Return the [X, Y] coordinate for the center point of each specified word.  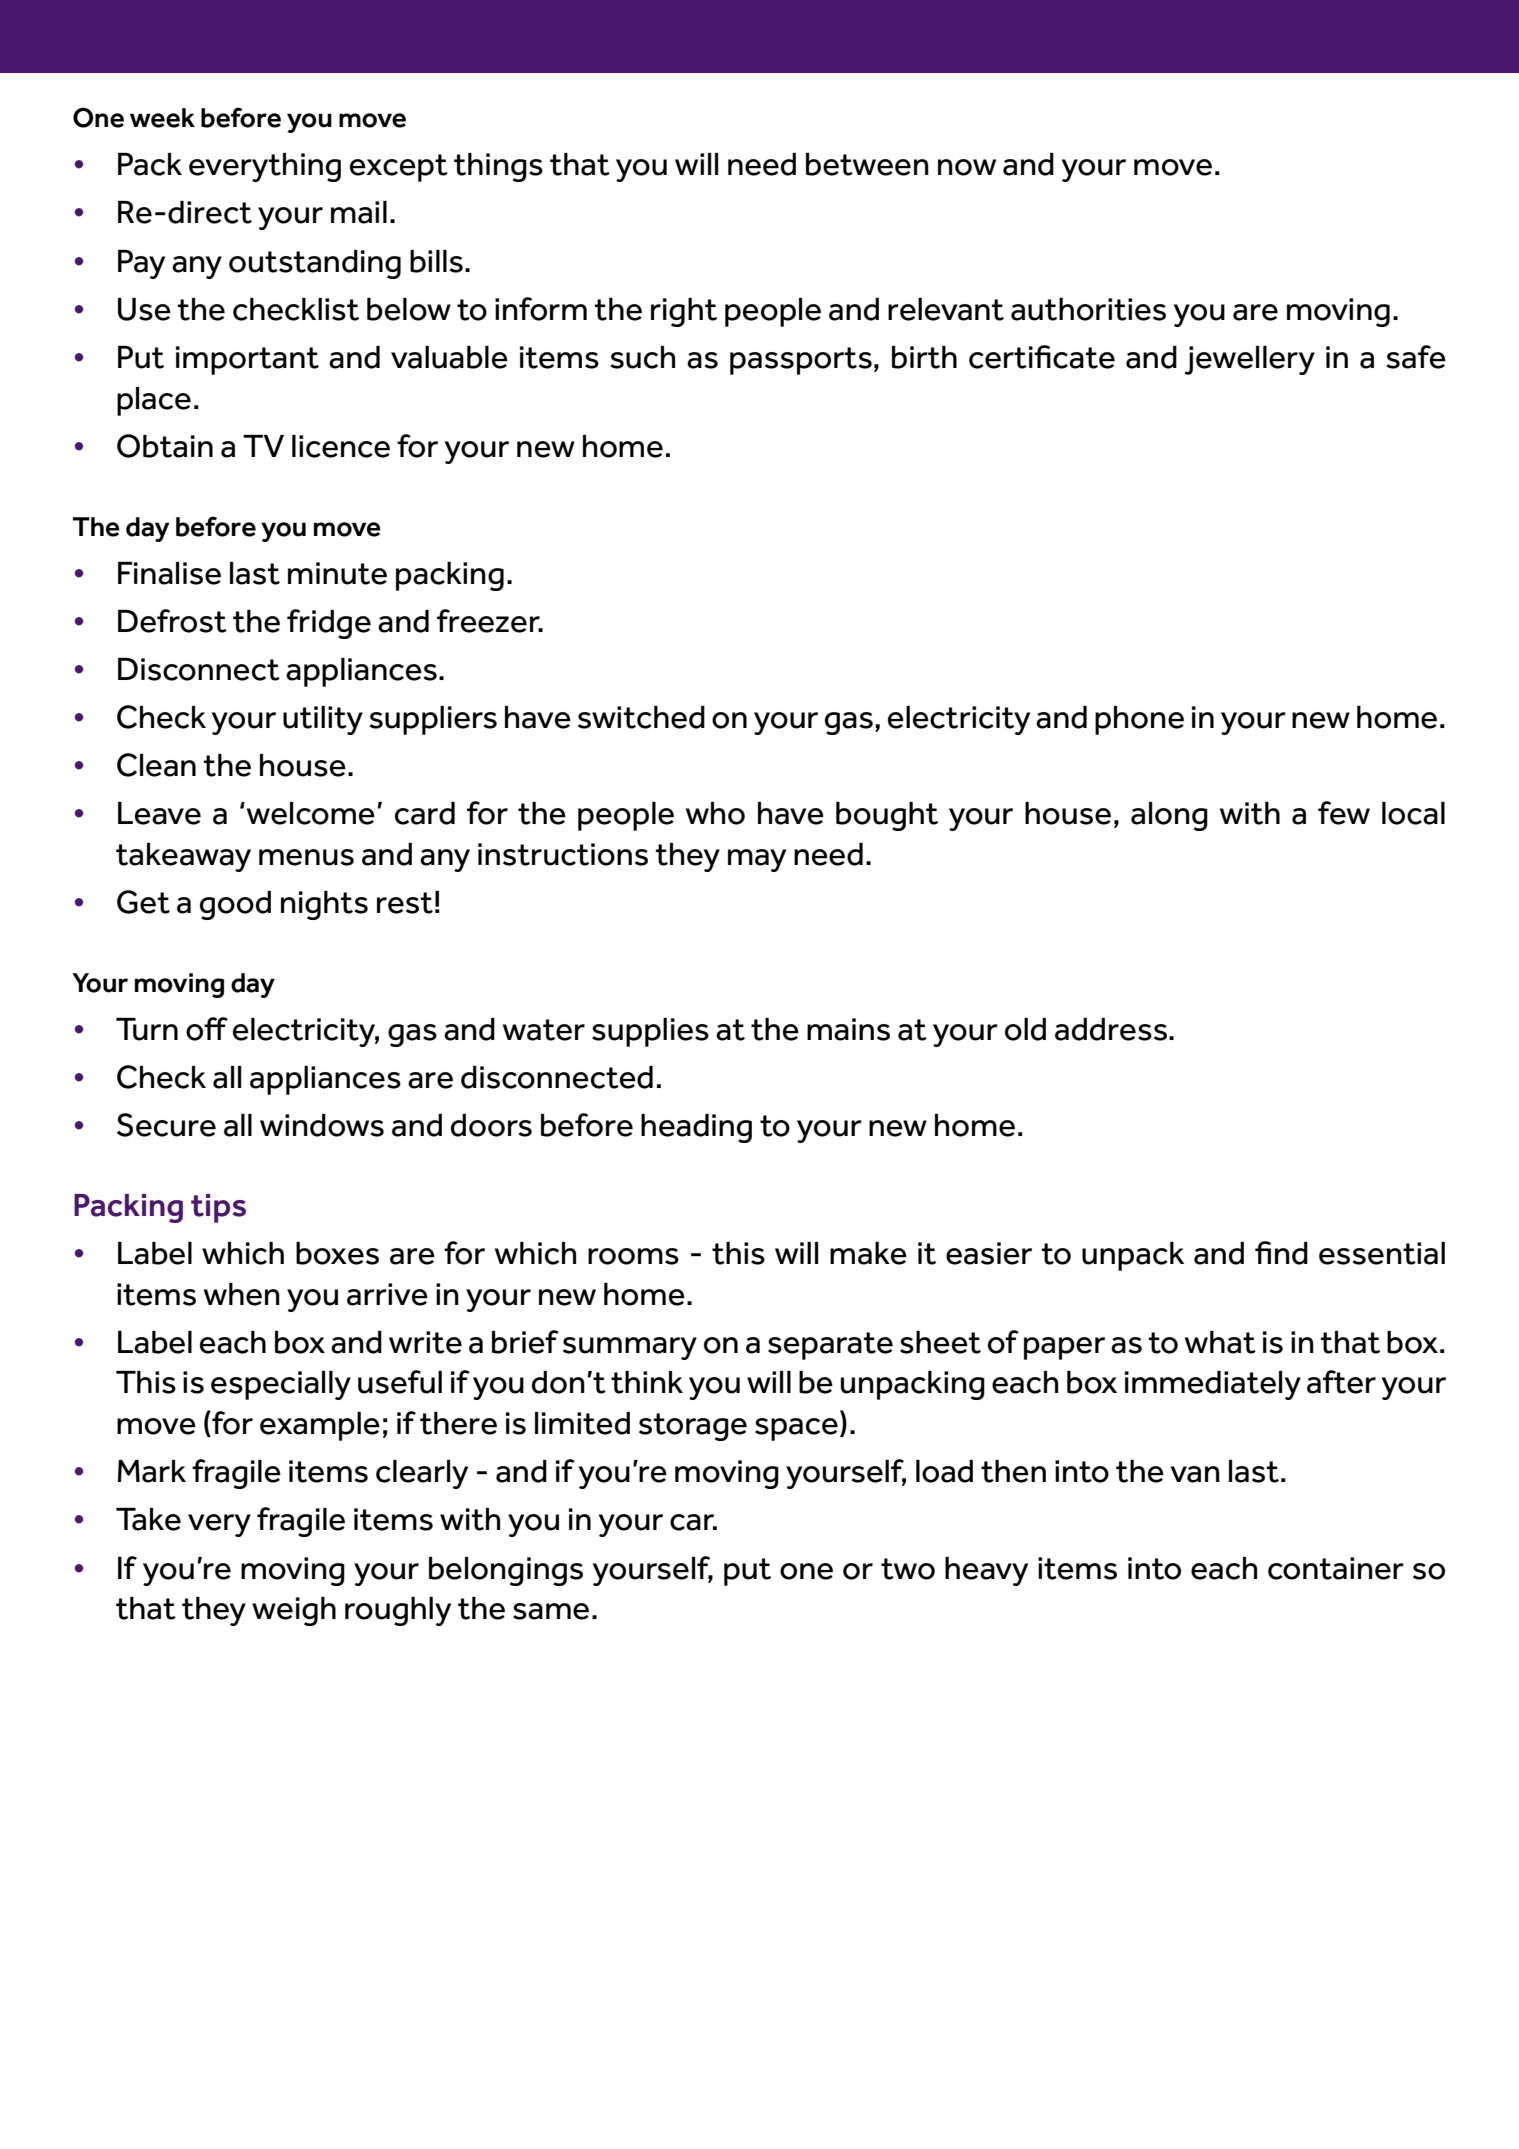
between [867, 164]
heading [696, 1128]
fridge [329, 624]
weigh [294, 1611]
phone [1139, 720]
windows [322, 1125]
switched [641, 717]
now [967, 167]
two [908, 1569]
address [1111, 1029]
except [399, 168]
